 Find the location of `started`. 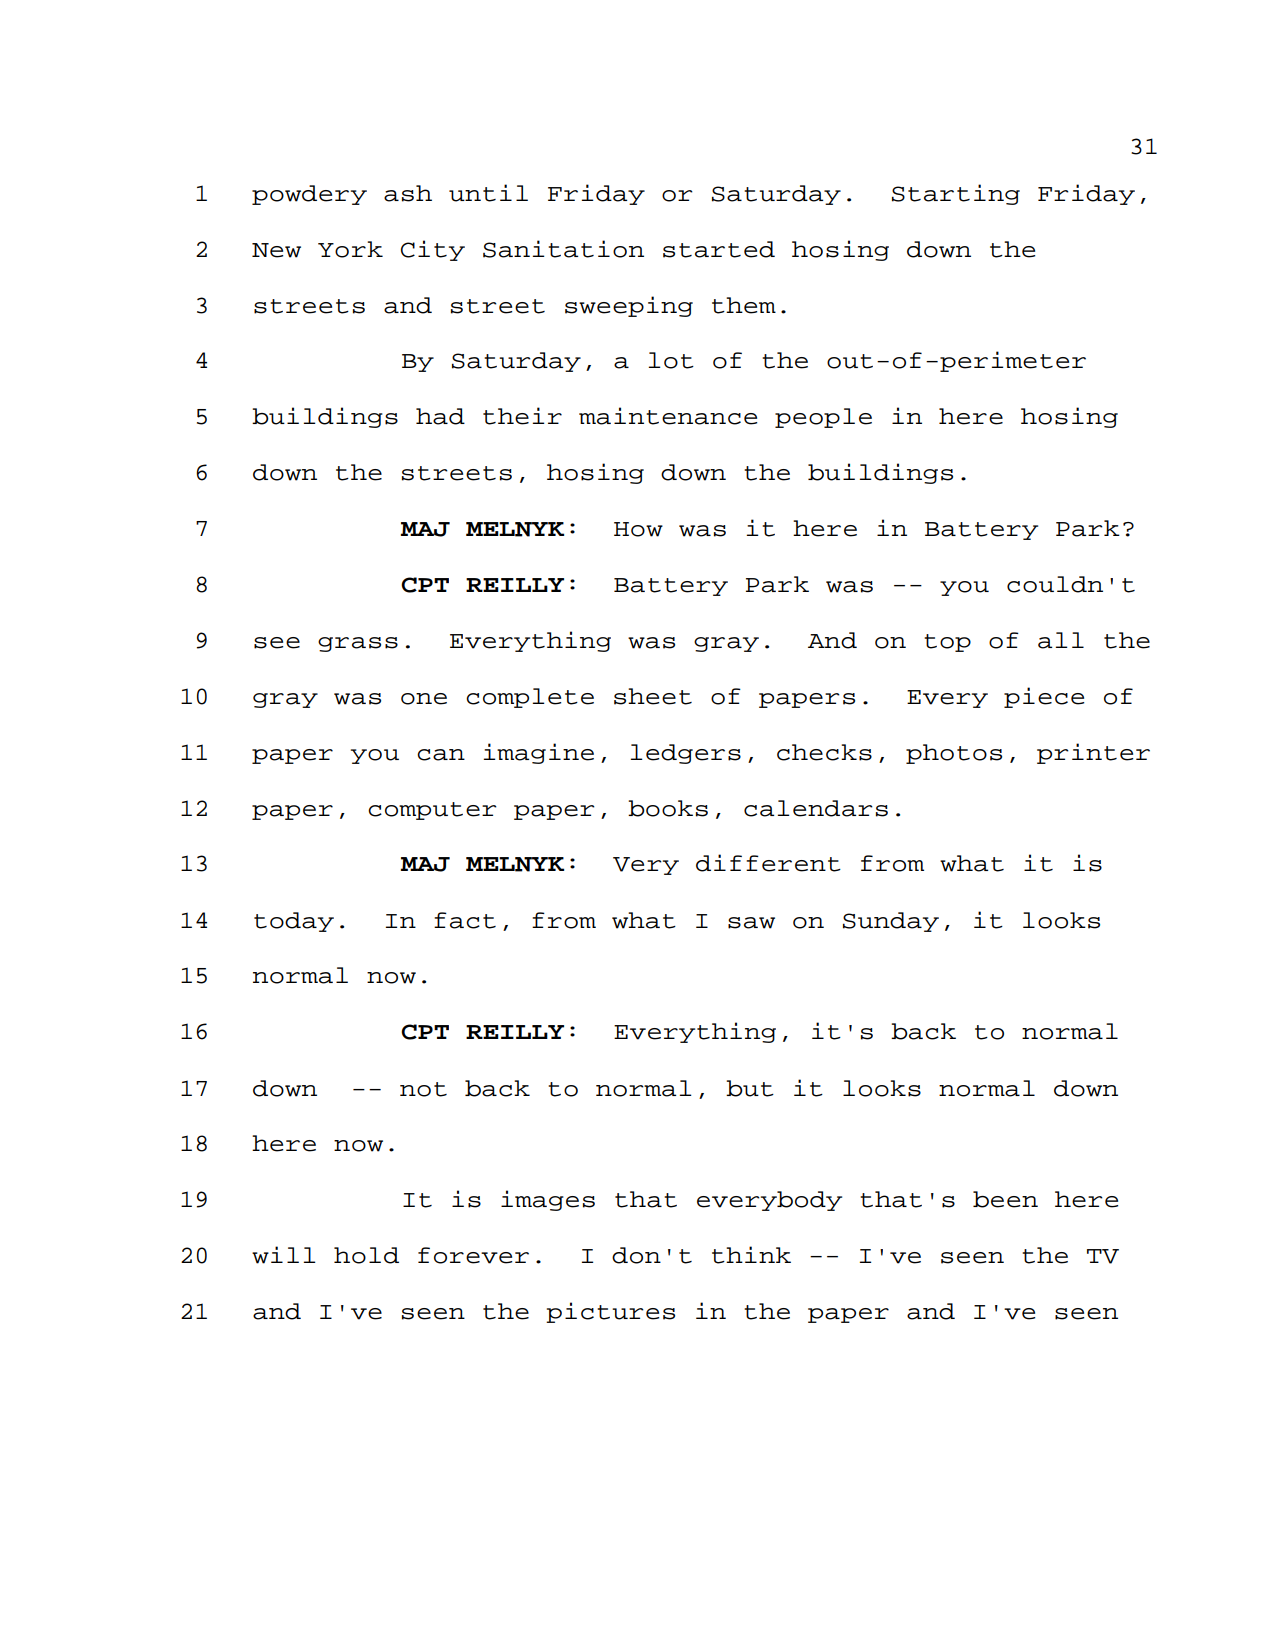

started is located at coordinates (719, 249).
